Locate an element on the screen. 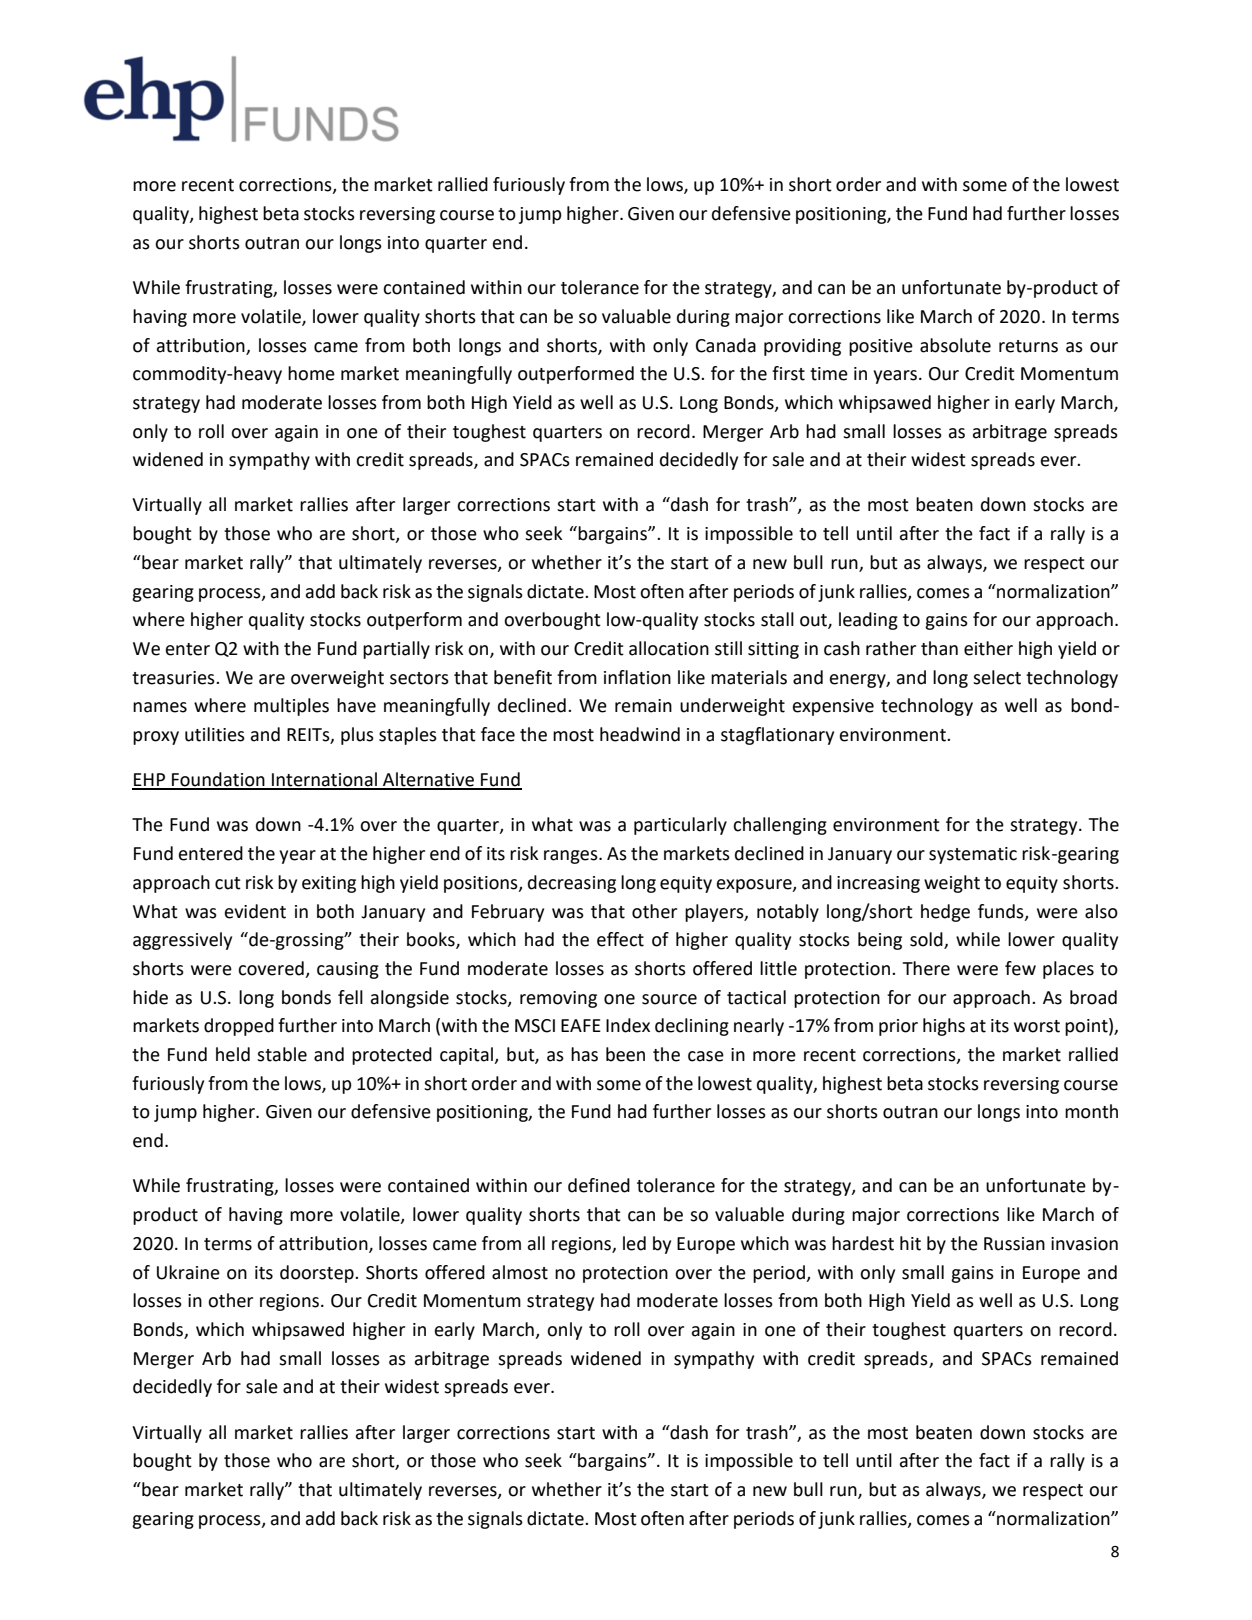 Image resolution: width=1252 pixels, height=1620 pixels. Canada is located at coordinates (726, 345).
